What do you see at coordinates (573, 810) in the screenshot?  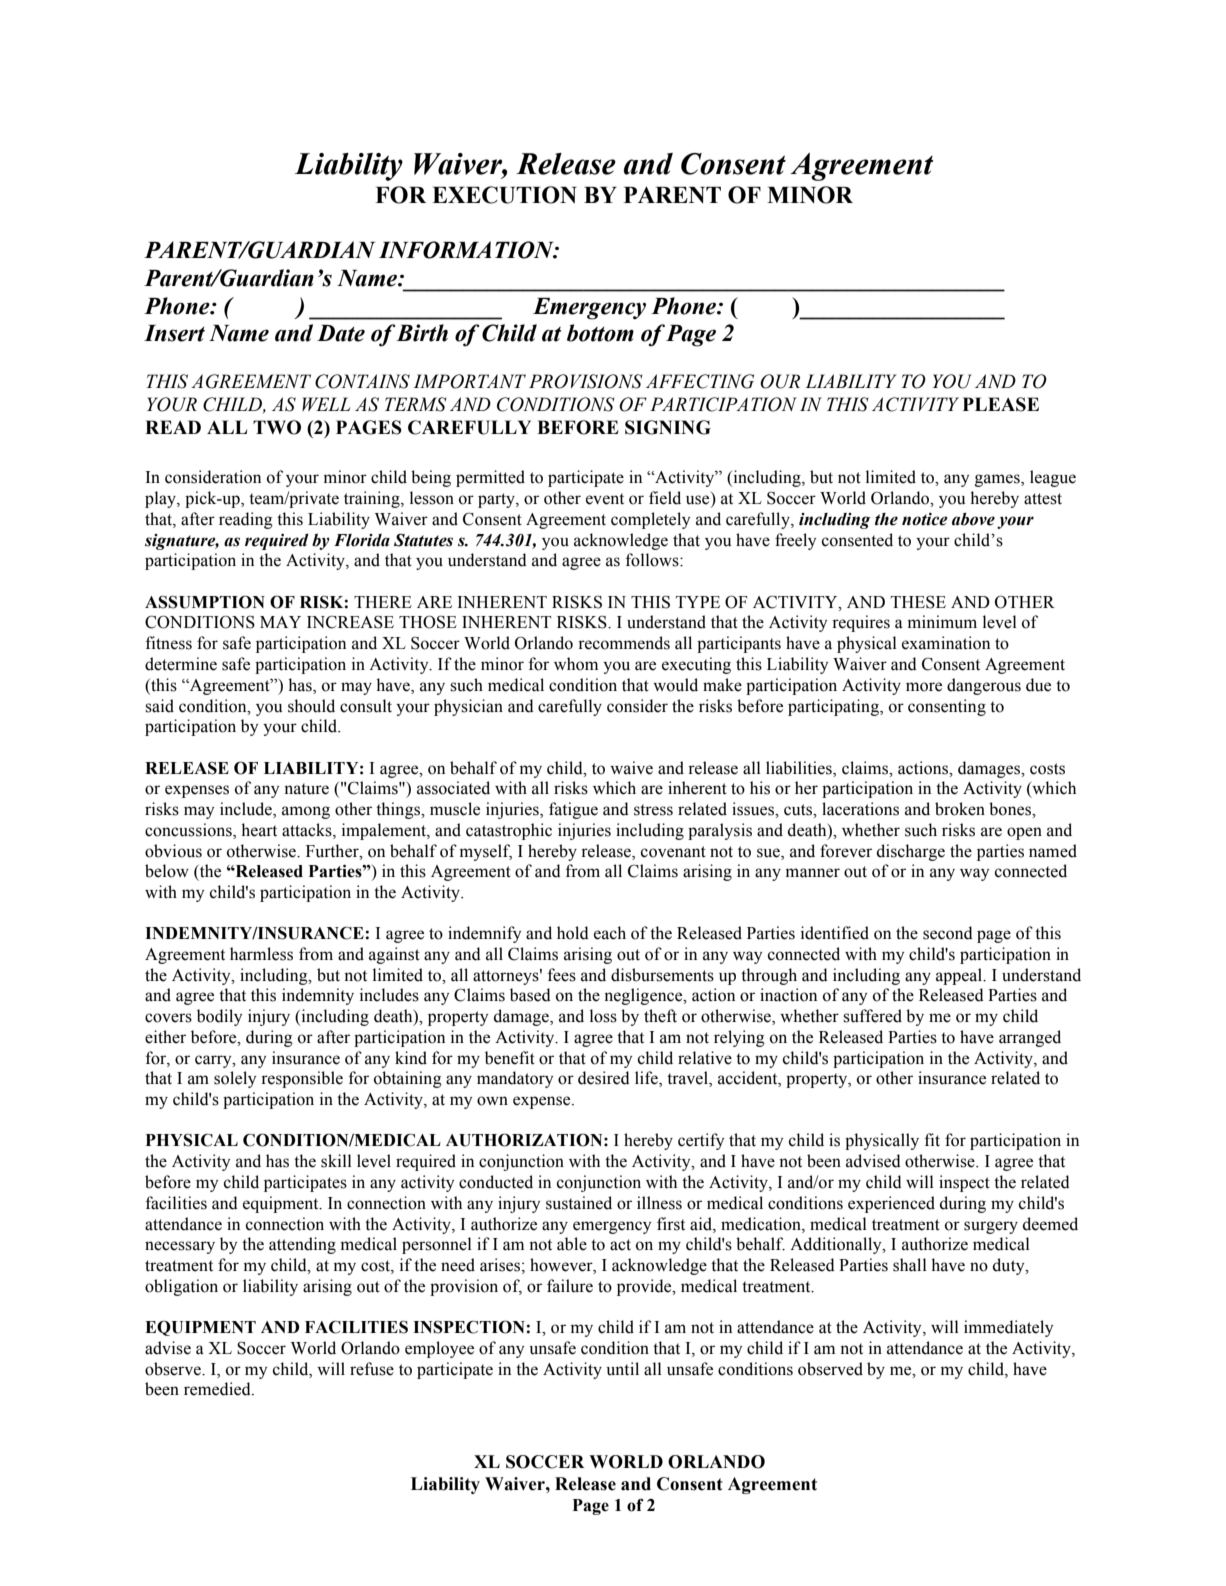 I see `fatigue` at bounding box center [573, 810].
